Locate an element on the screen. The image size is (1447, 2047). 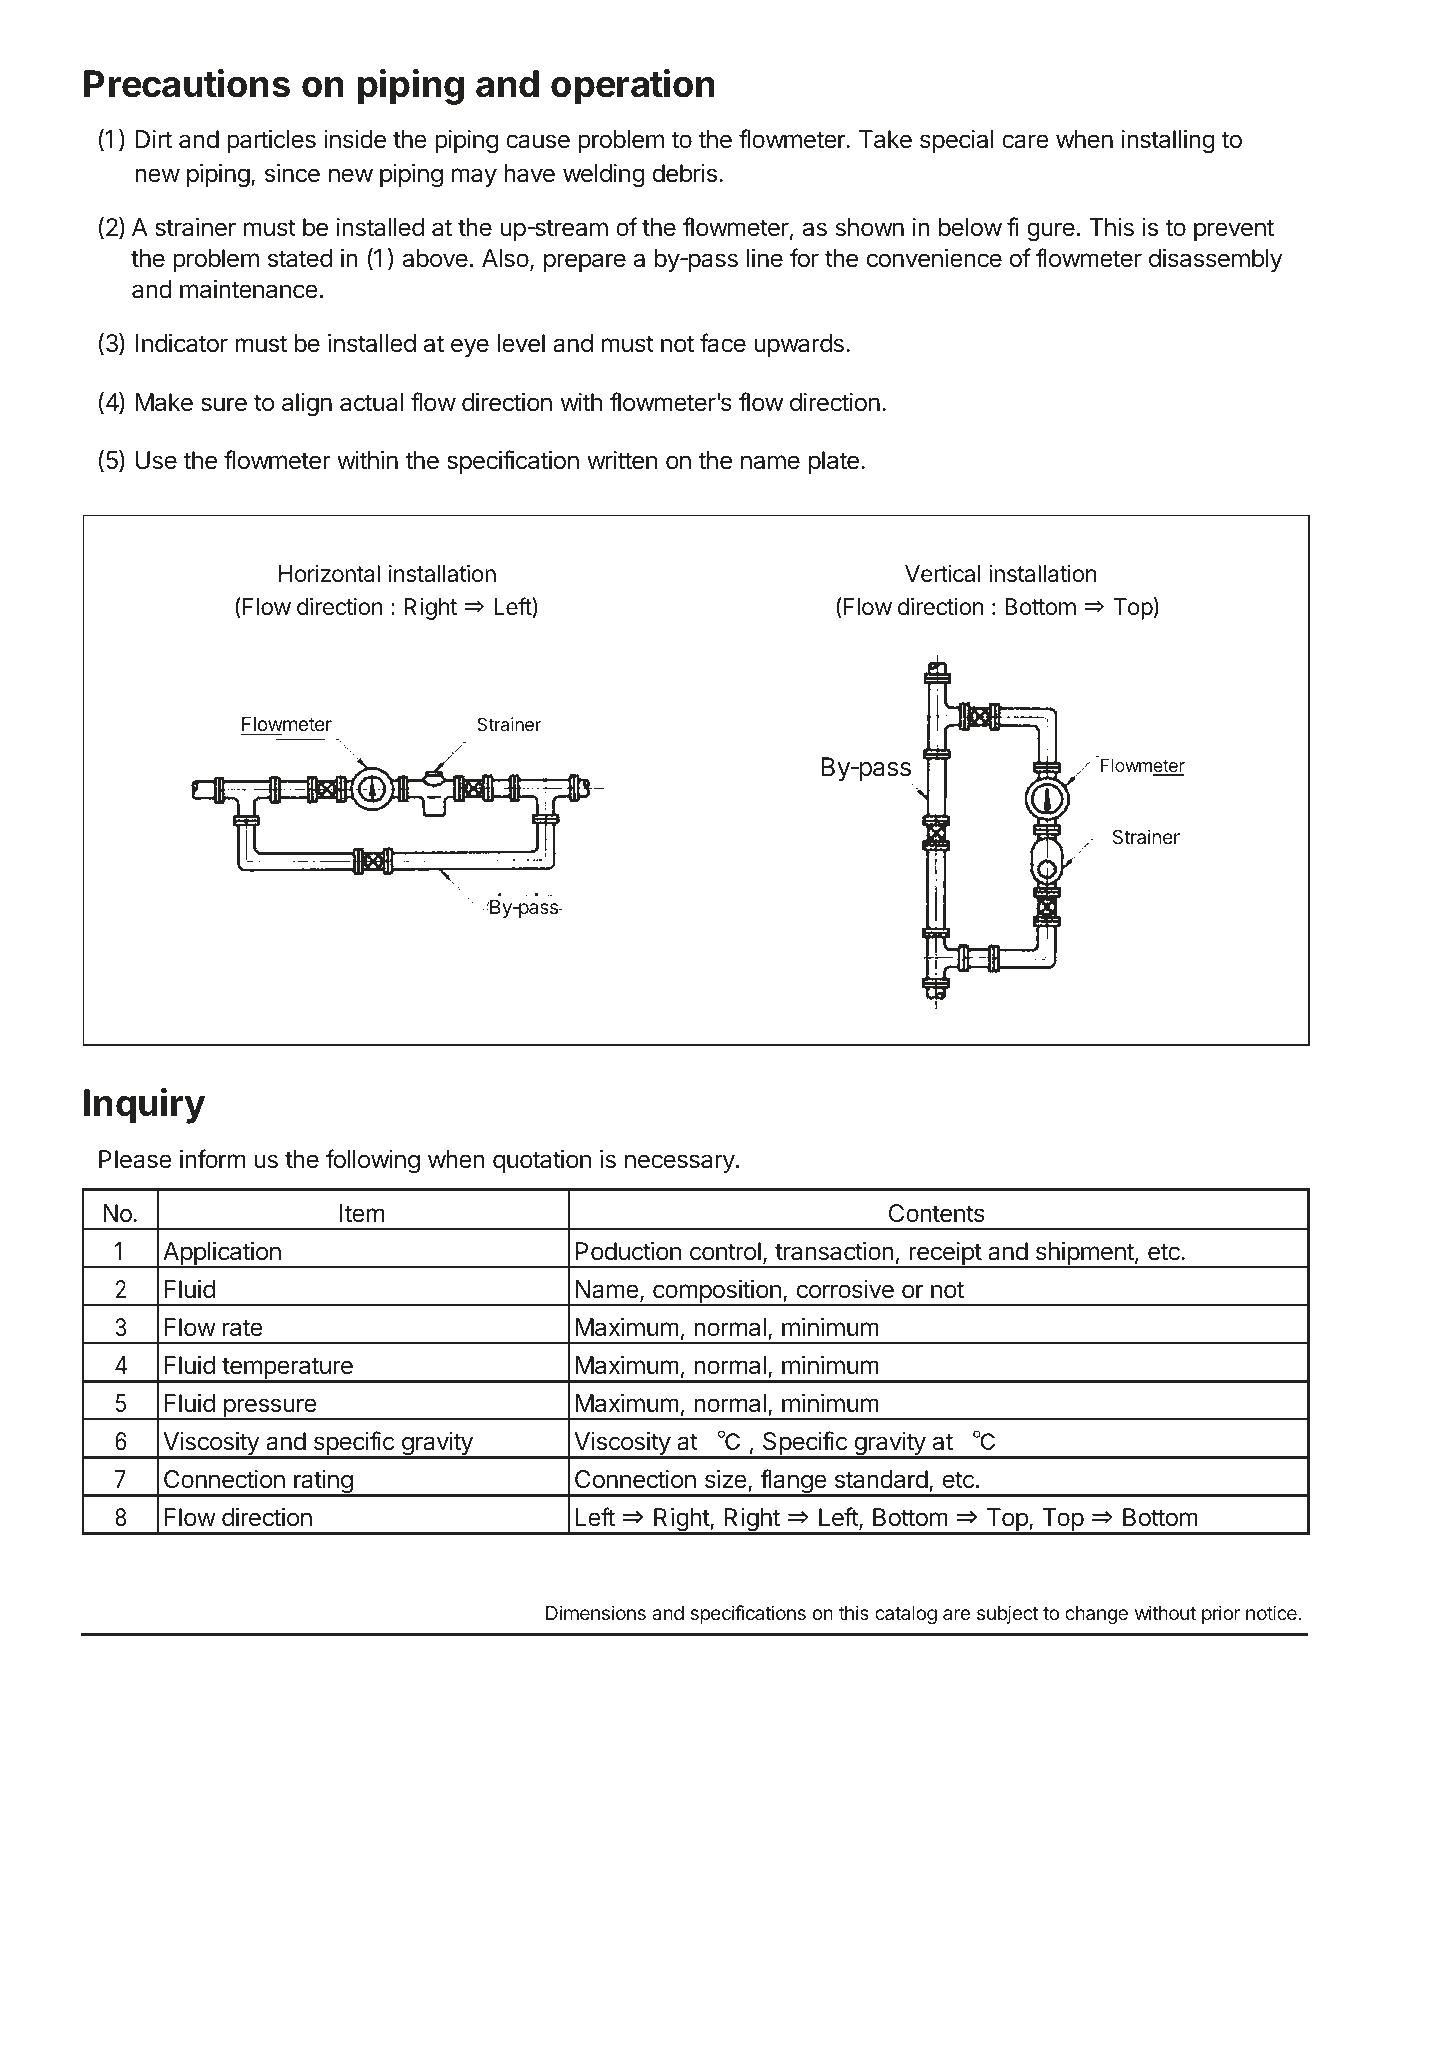
change is located at coordinates (1096, 1615).
